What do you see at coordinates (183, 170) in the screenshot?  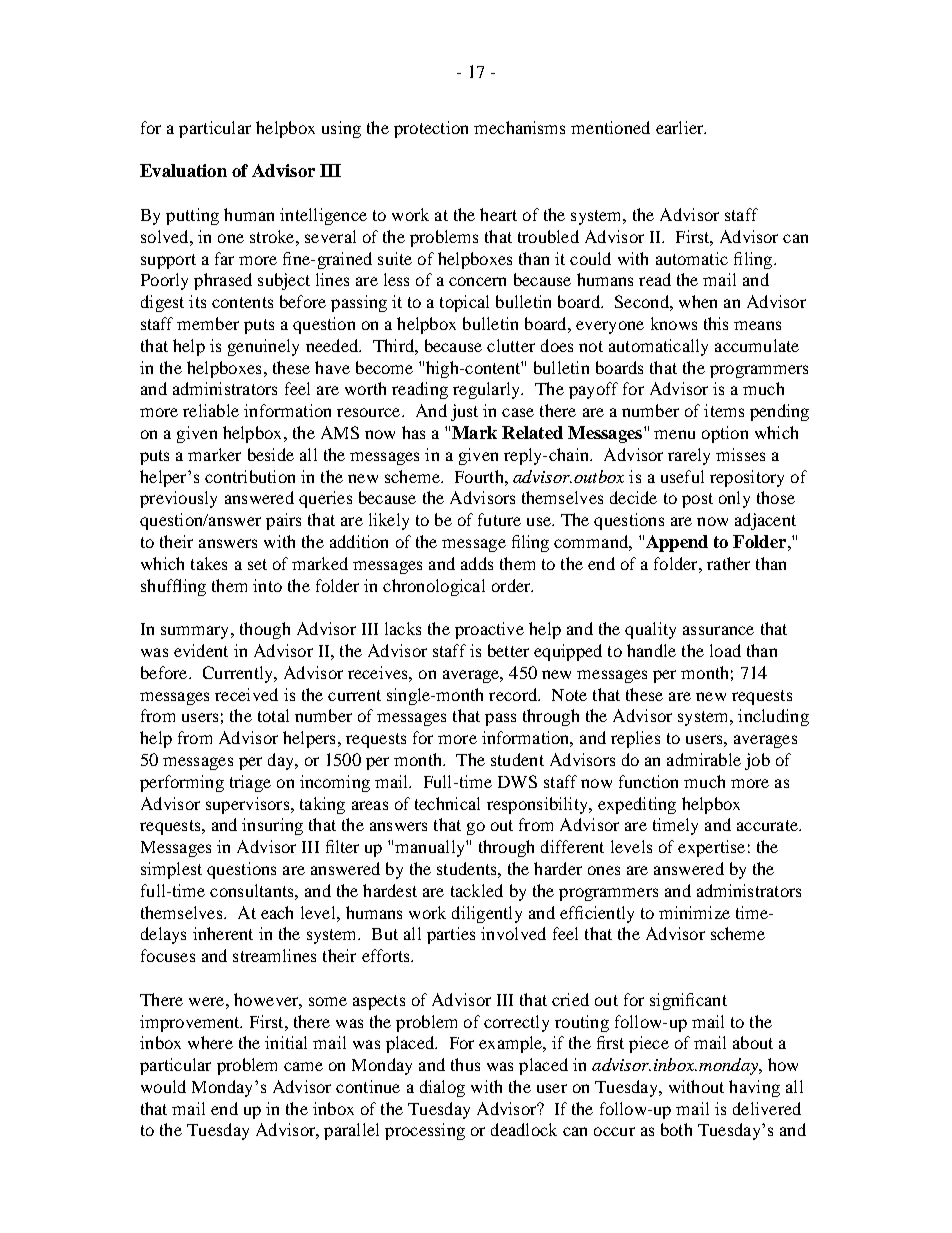 I see `Evaluation` at bounding box center [183, 170].
